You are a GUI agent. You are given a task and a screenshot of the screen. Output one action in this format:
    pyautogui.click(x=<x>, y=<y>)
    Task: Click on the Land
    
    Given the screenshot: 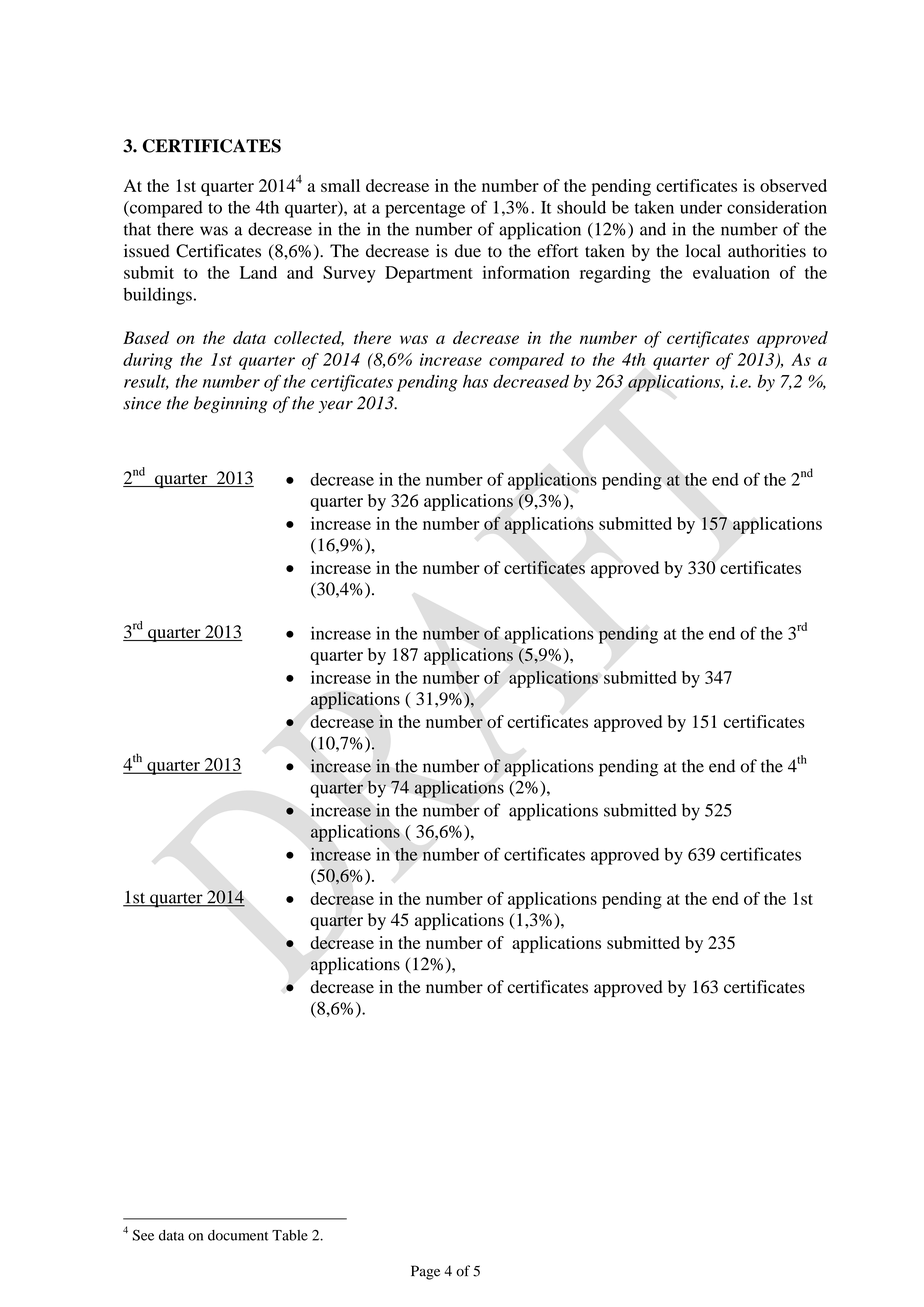 What is the action you would take?
    pyautogui.click(x=258, y=272)
